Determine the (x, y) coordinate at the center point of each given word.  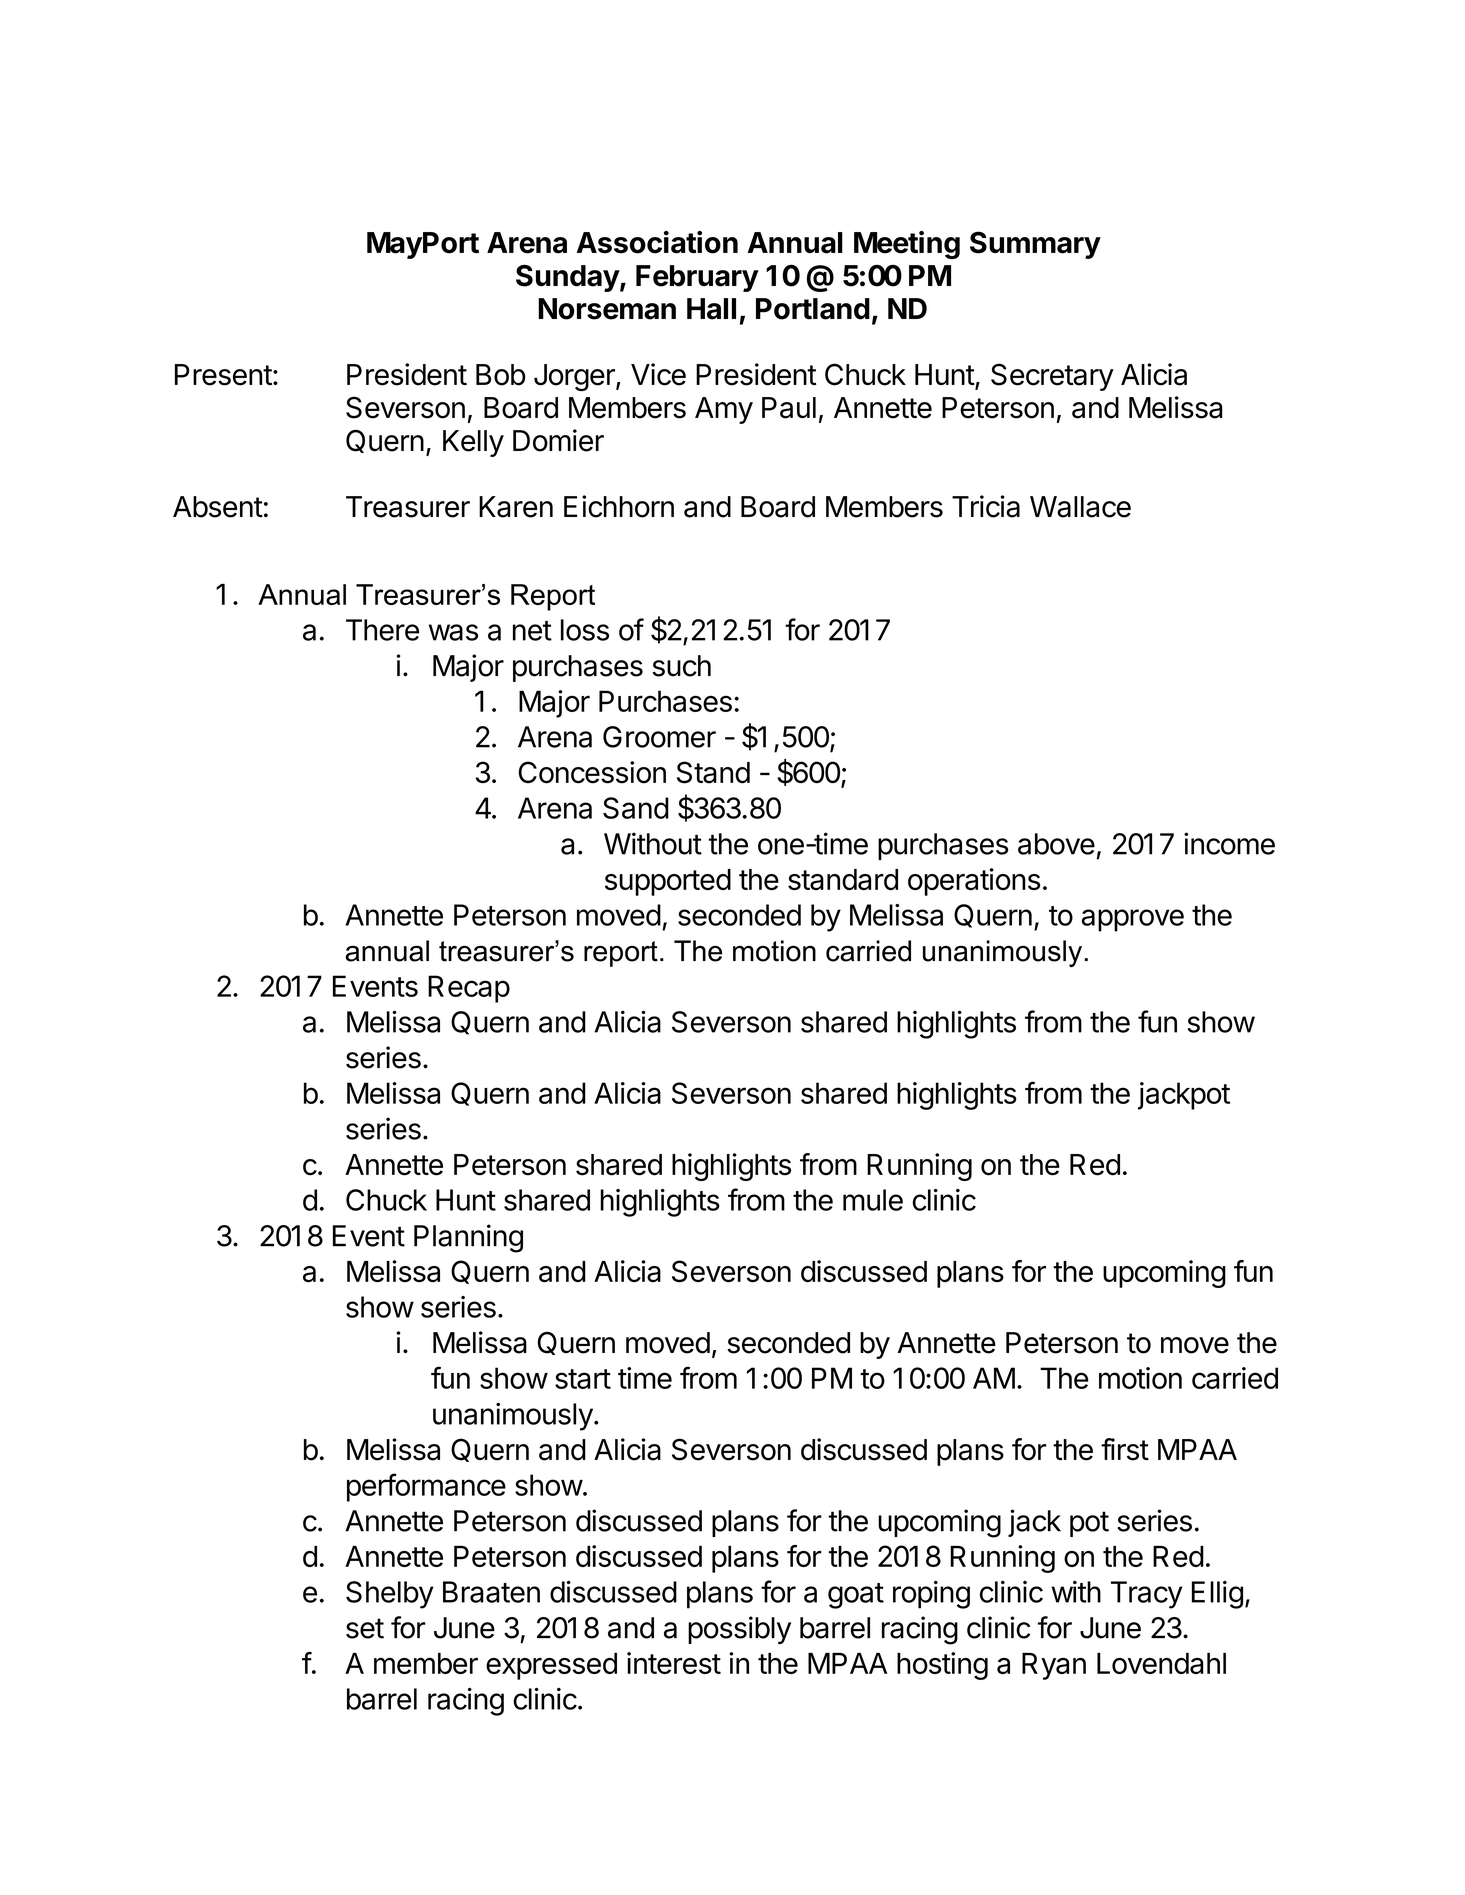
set (365, 1628)
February (697, 278)
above (1056, 844)
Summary (1035, 245)
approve (1133, 920)
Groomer (659, 737)
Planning (468, 1238)
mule (873, 1200)
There (382, 630)
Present (223, 375)
